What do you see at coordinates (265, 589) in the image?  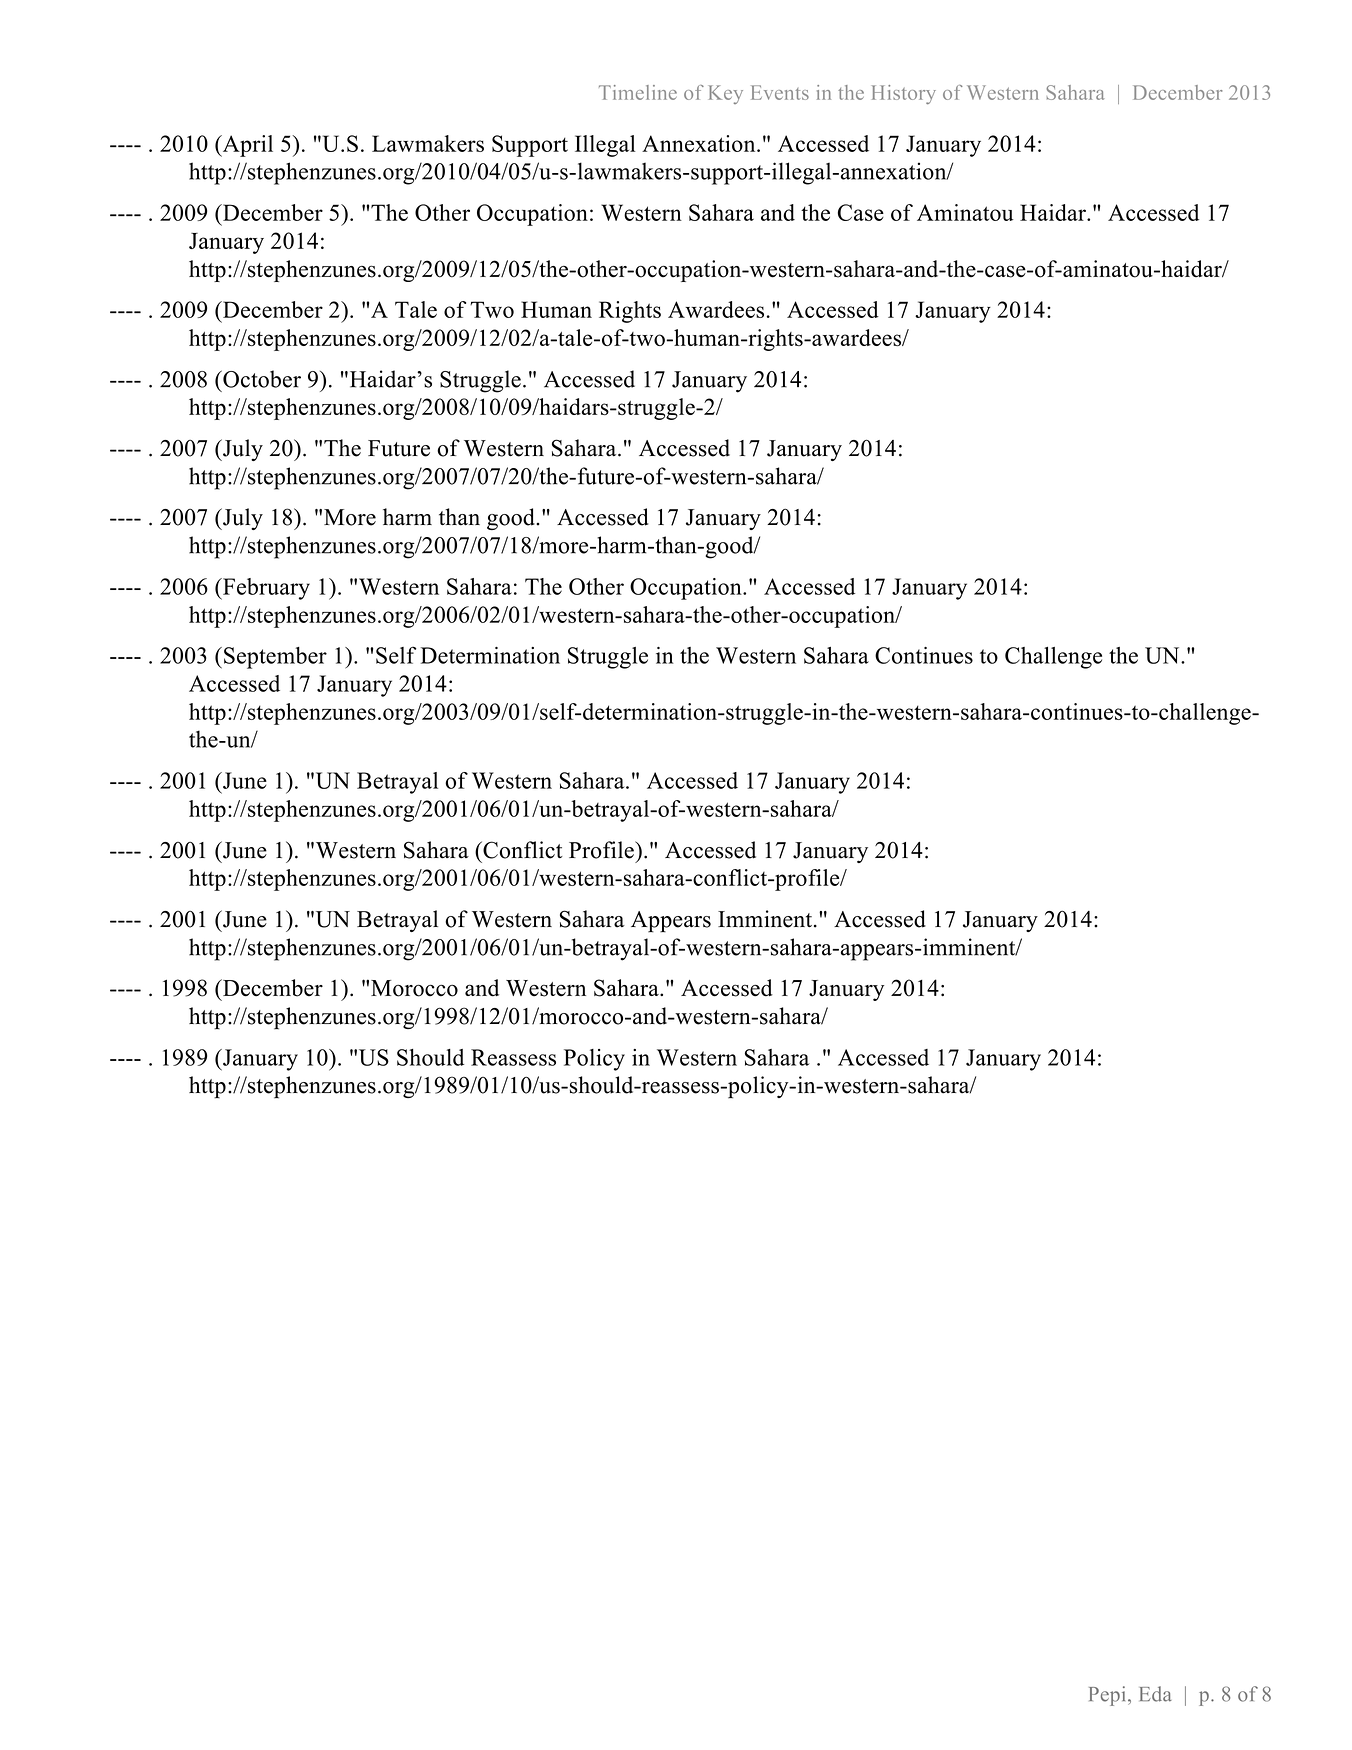 I see `February` at bounding box center [265, 589].
